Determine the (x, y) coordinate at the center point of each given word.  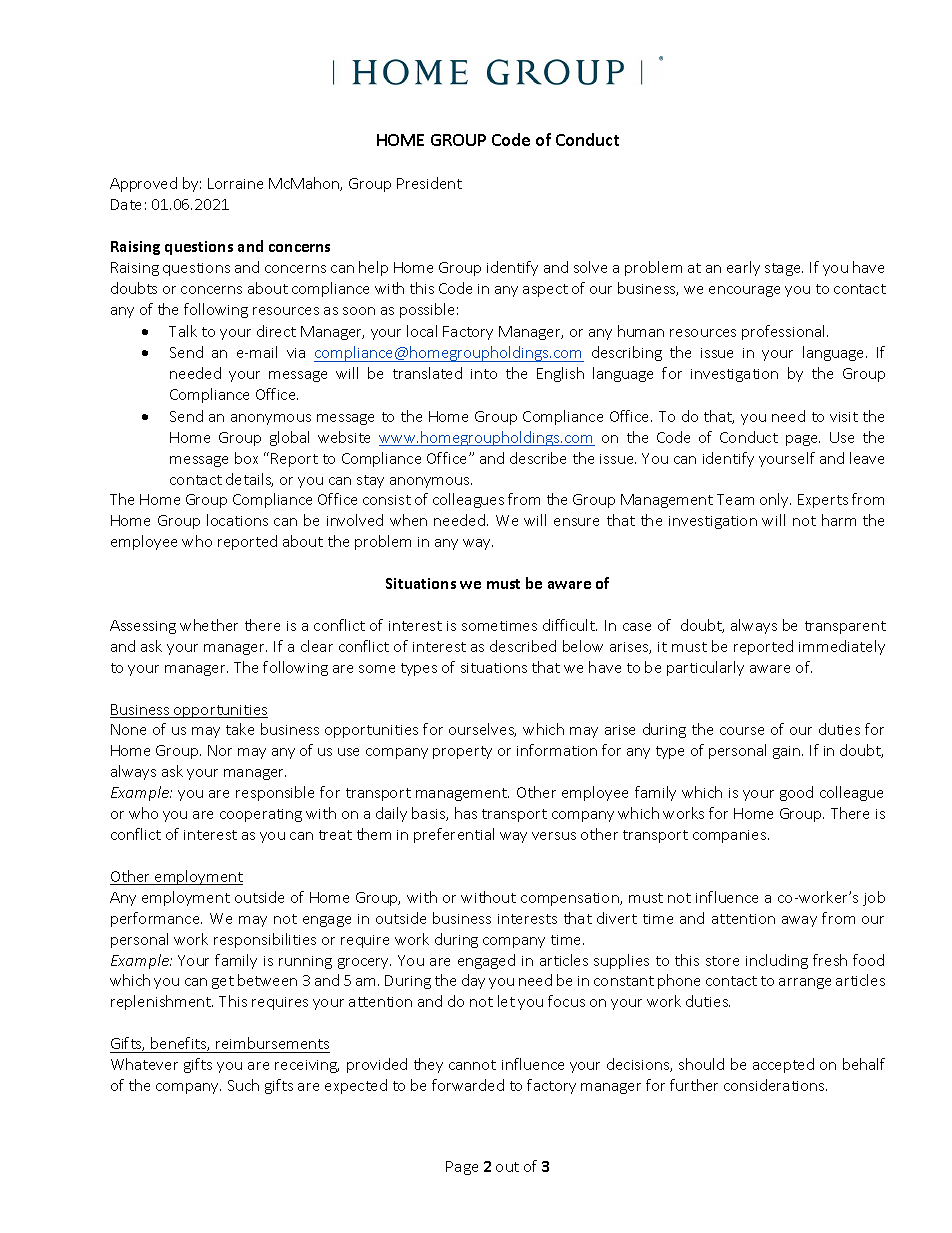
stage (784, 269)
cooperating (261, 815)
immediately (842, 647)
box (246, 458)
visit (844, 417)
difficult (570, 625)
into (484, 374)
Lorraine (235, 183)
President (429, 183)
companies (731, 836)
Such (243, 1085)
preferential (454, 835)
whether (209, 625)
